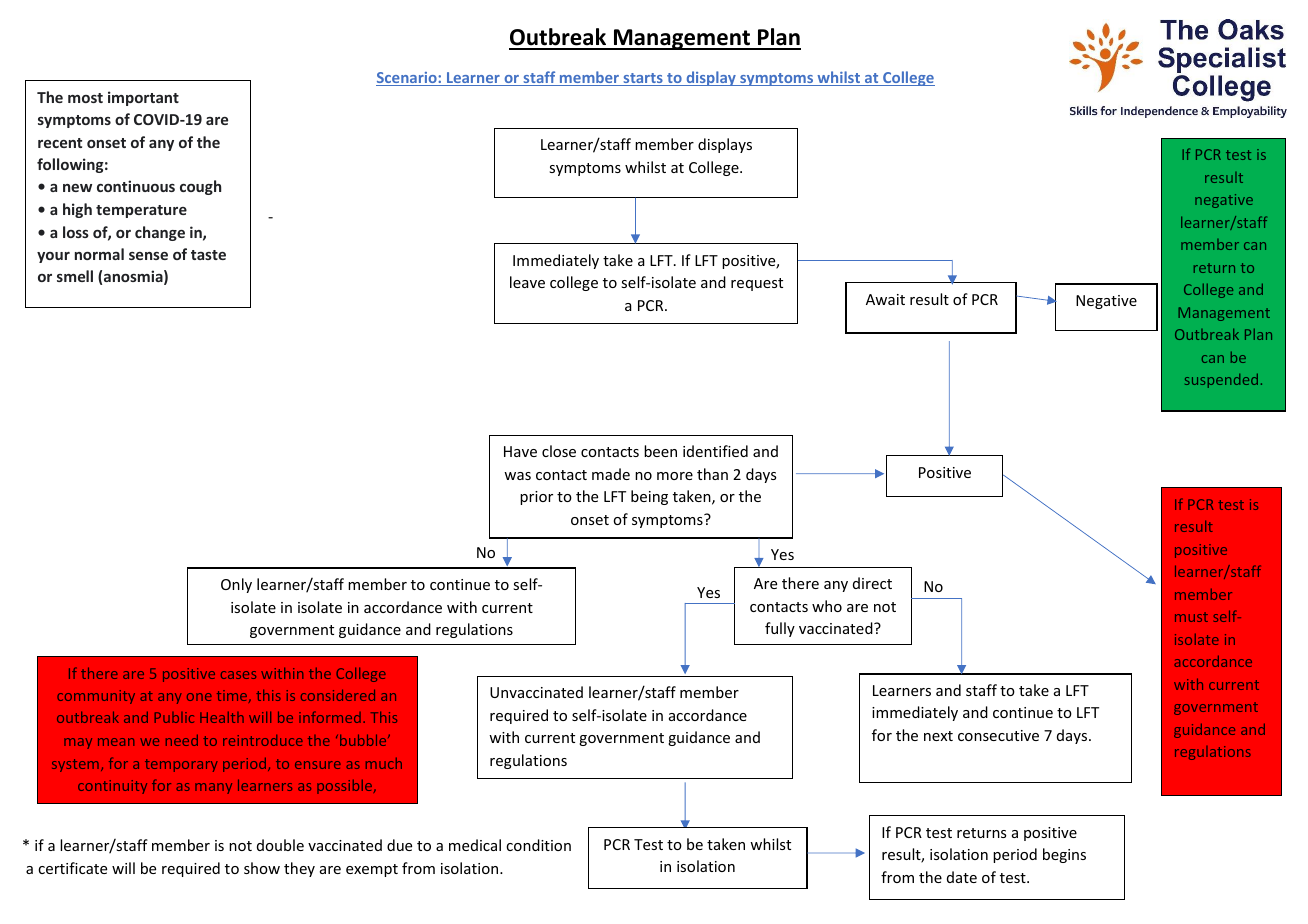  Describe the element at coordinates (75, 276) in the document. I see `smell` at that location.
